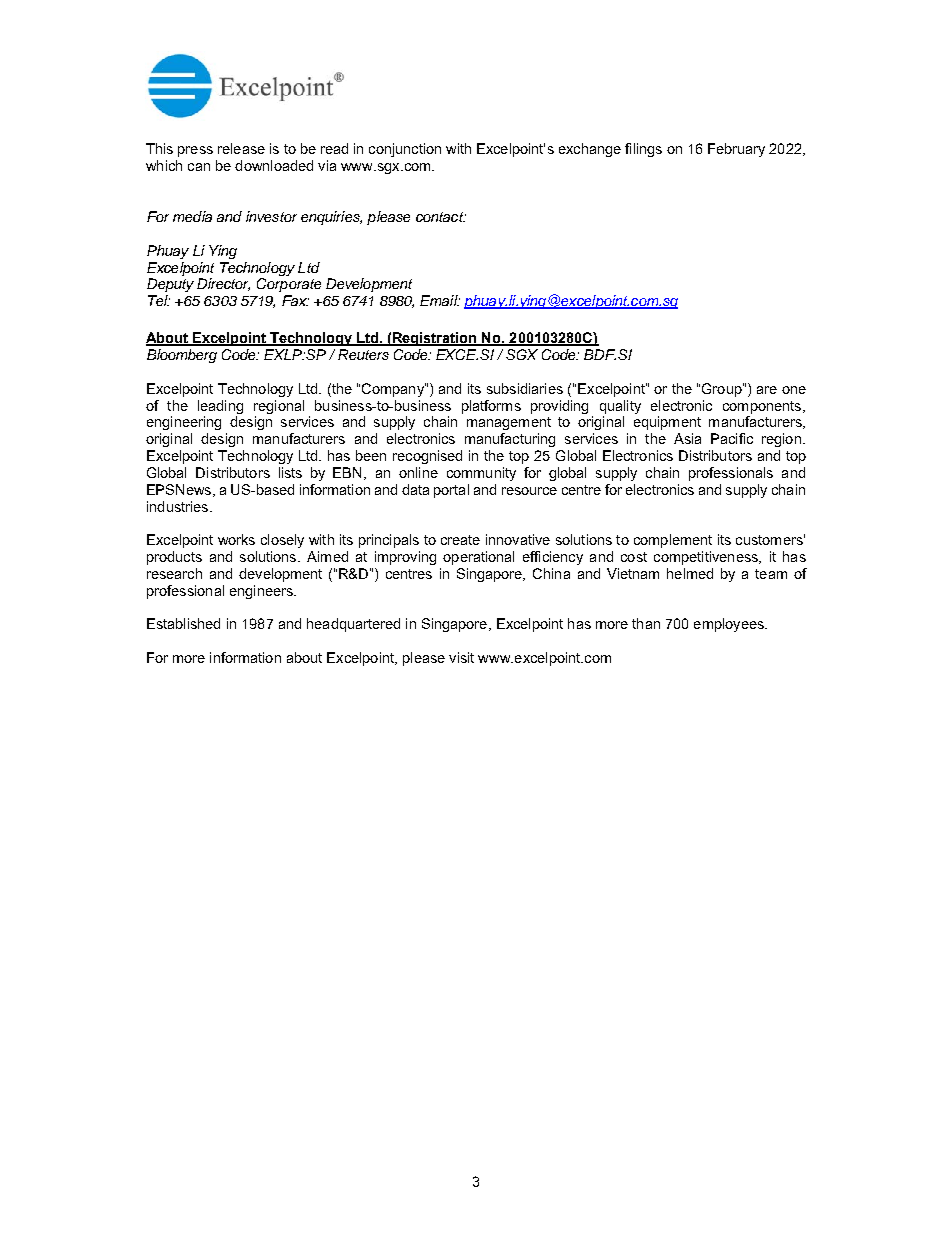 This image has height=1233, width=952. Describe the element at coordinates (183, 623) in the image. I see `Established` at that location.
